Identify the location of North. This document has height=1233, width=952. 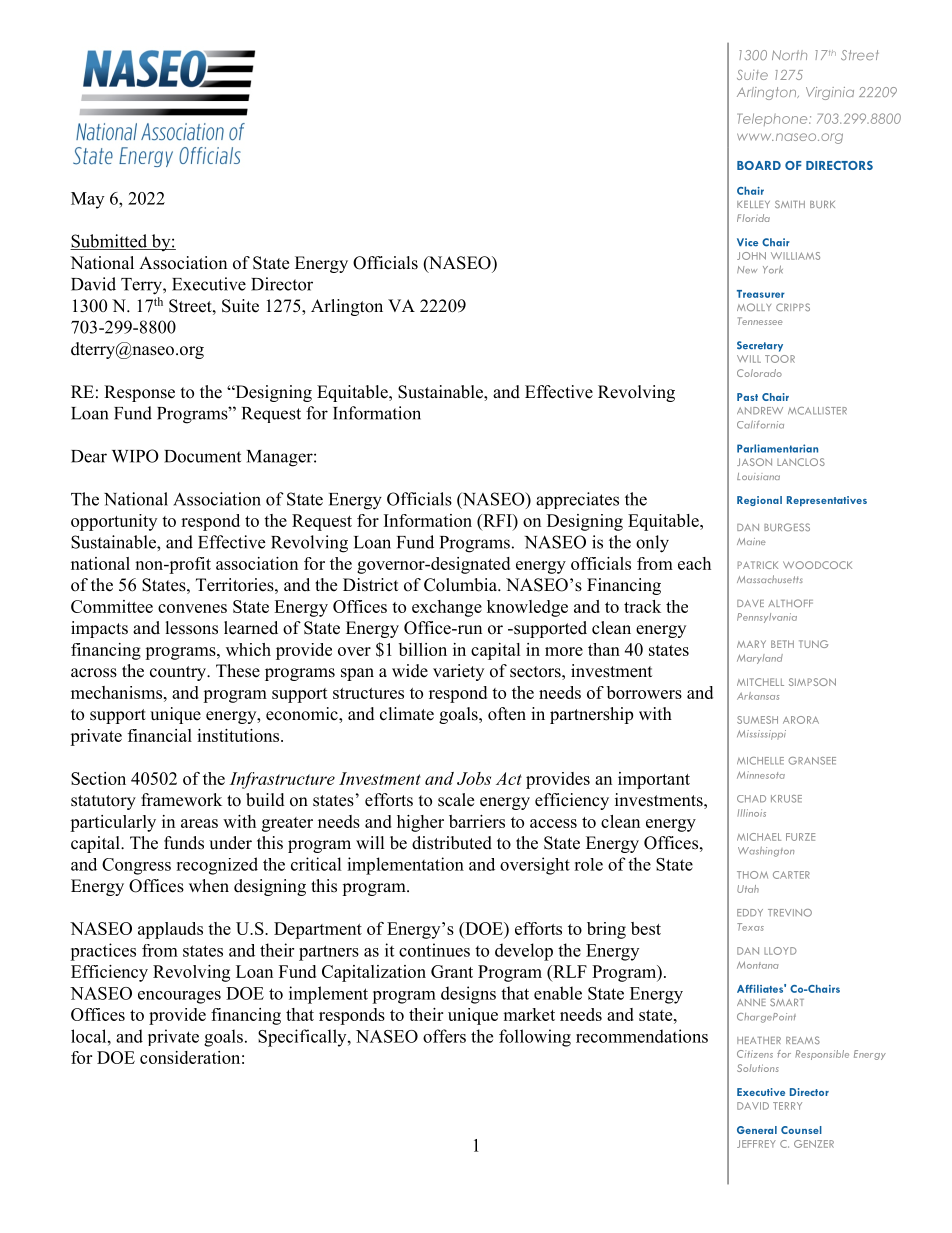
(789, 55).
